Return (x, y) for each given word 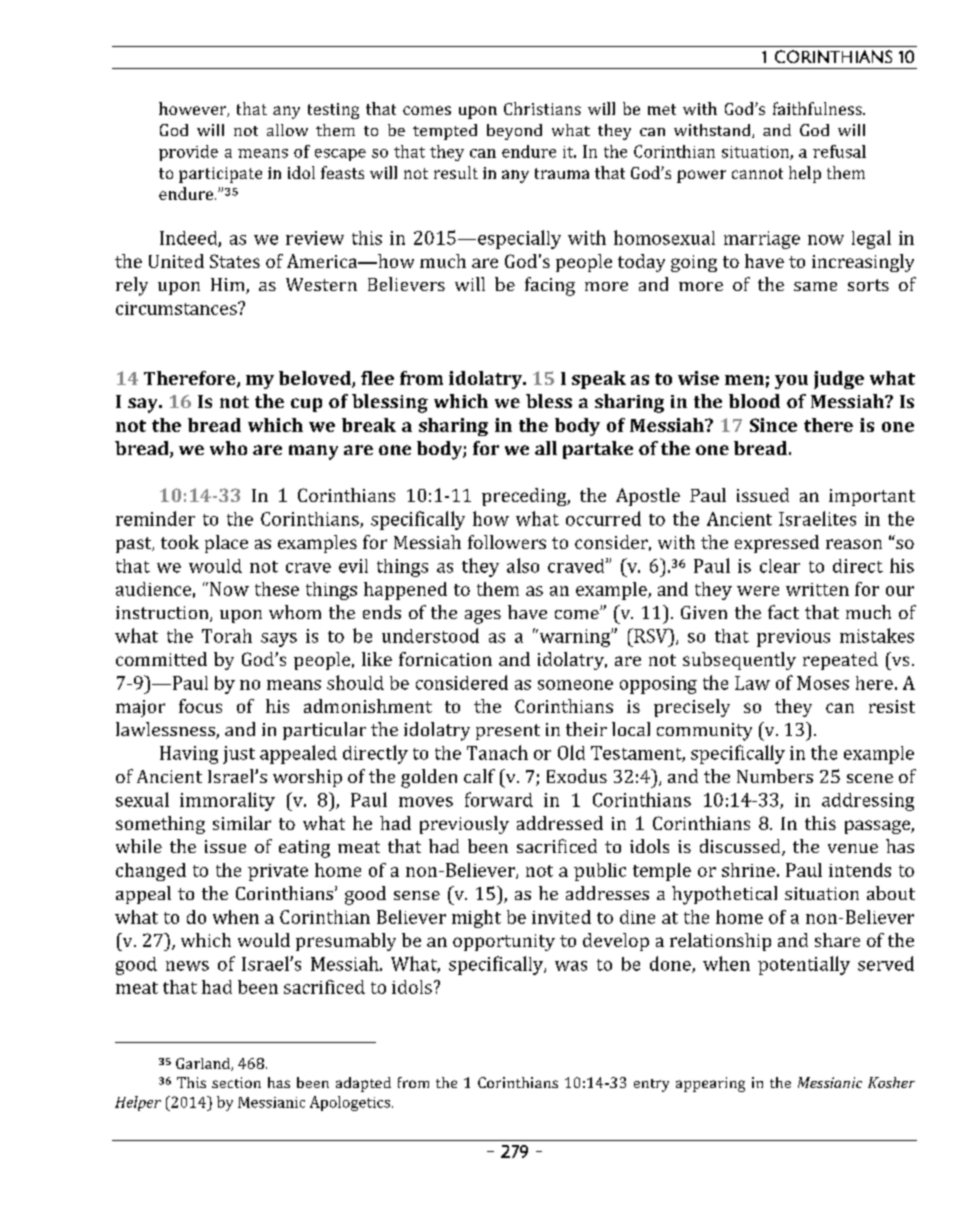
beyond (514, 132)
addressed (560, 823)
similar (242, 823)
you (791, 382)
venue (853, 848)
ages (483, 617)
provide (188, 153)
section (236, 1082)
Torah (227, 636)
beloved (316, 379)
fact (783, 612)
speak (599, 380)
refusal (839, 151)
